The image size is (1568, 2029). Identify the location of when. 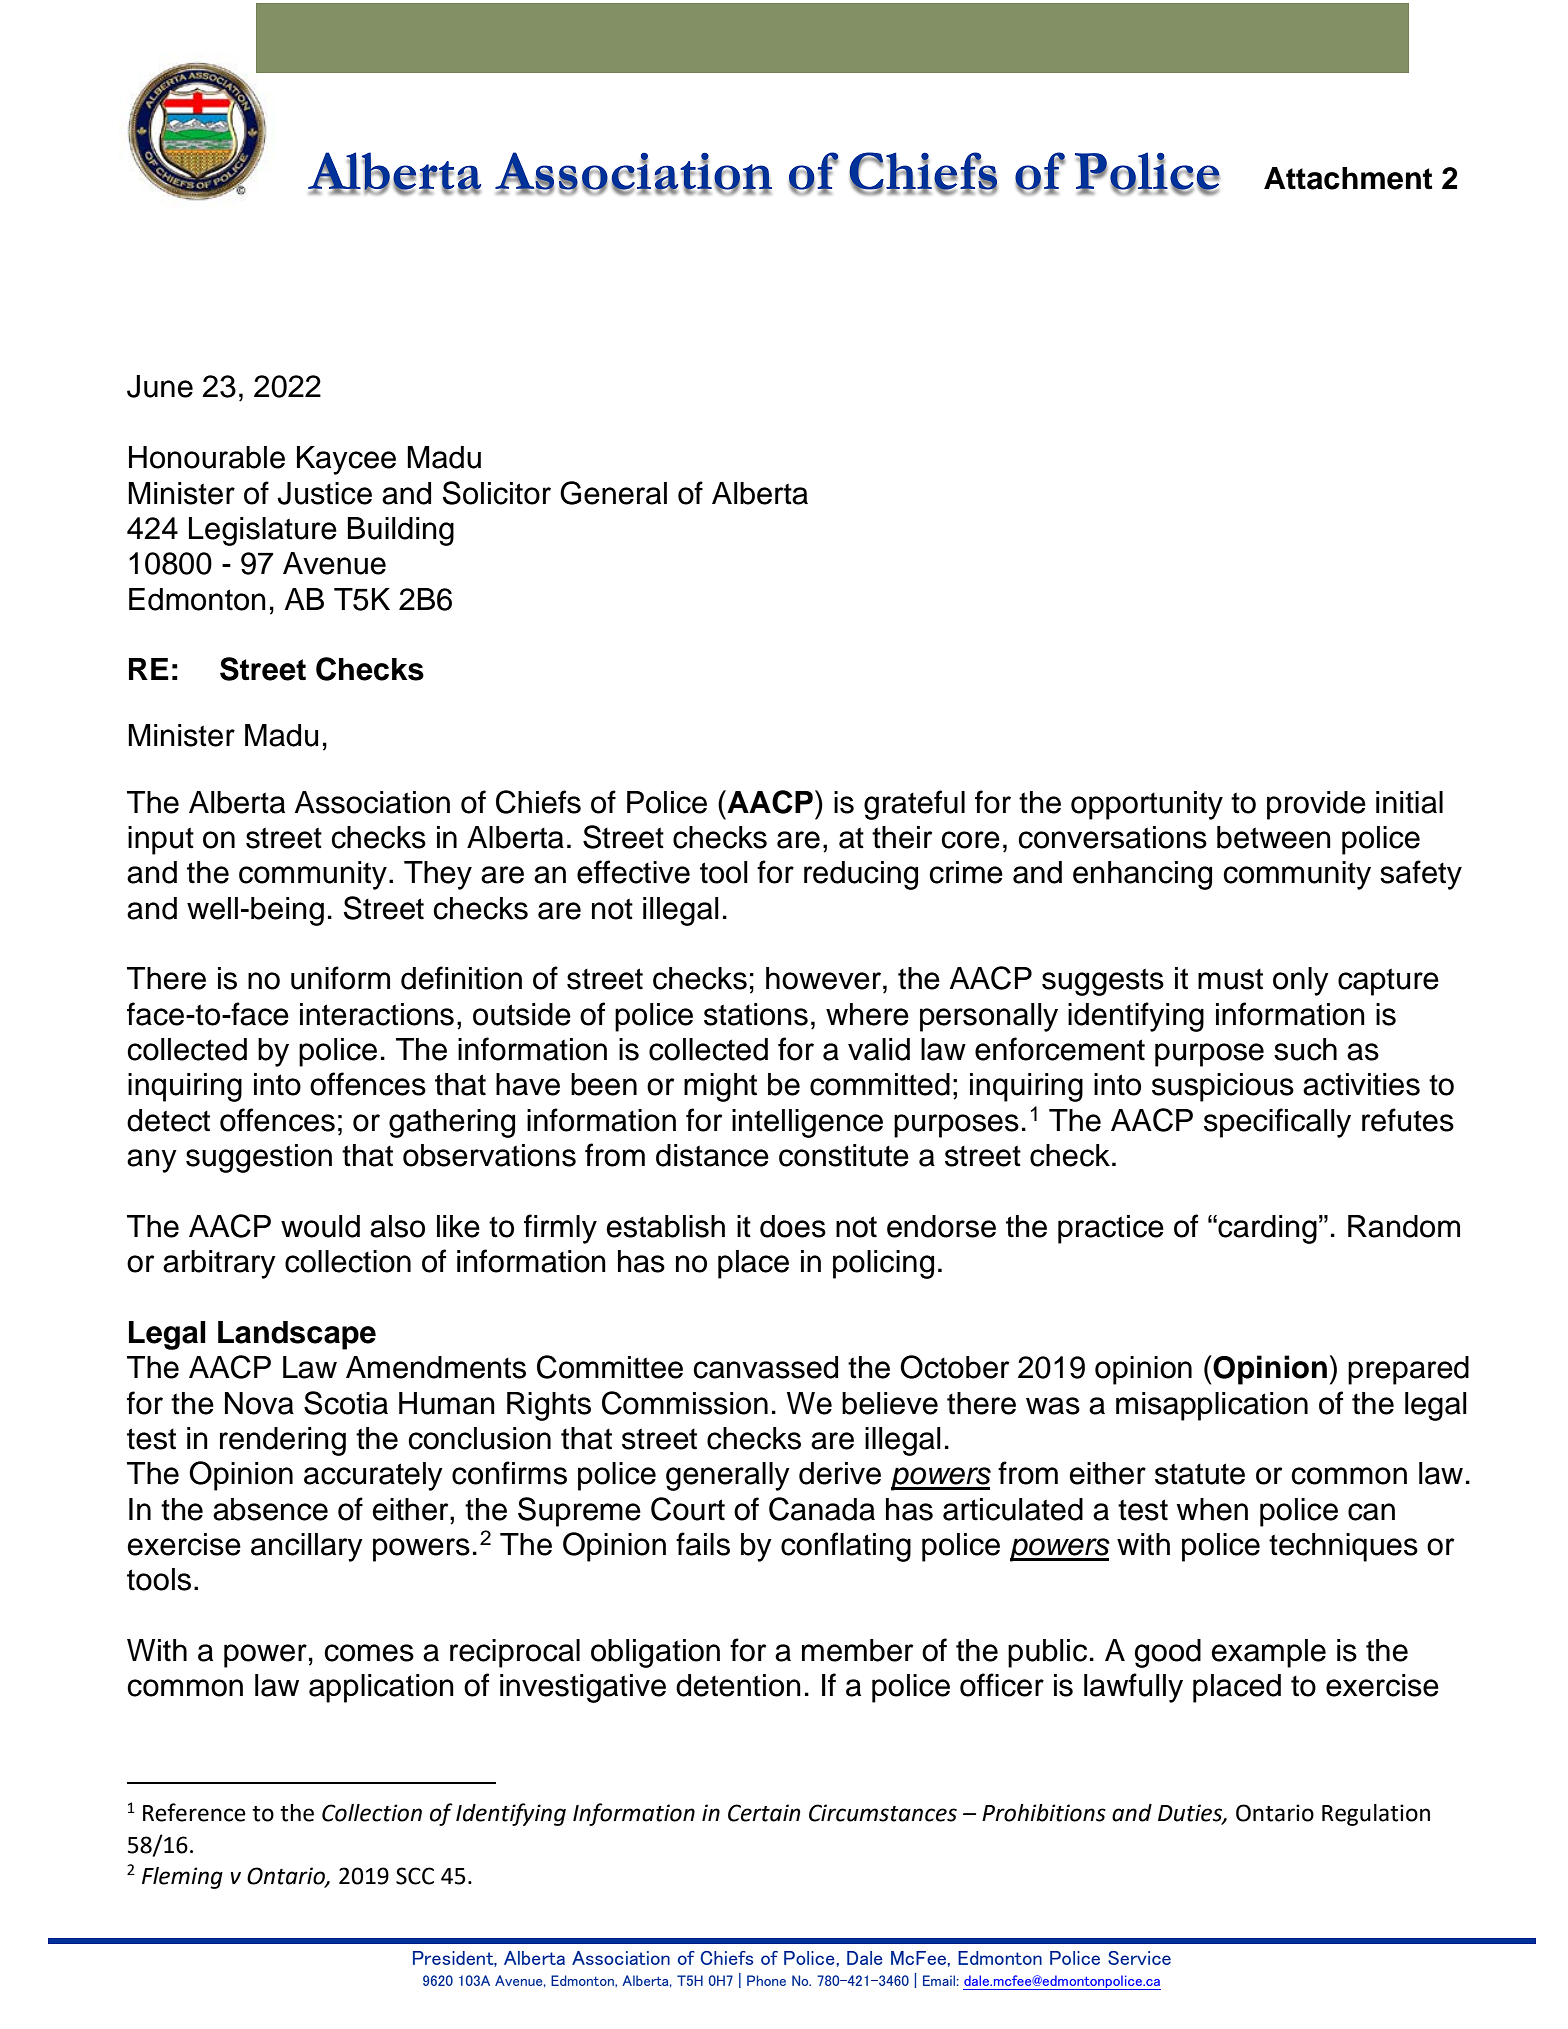
(1212, 1509).
